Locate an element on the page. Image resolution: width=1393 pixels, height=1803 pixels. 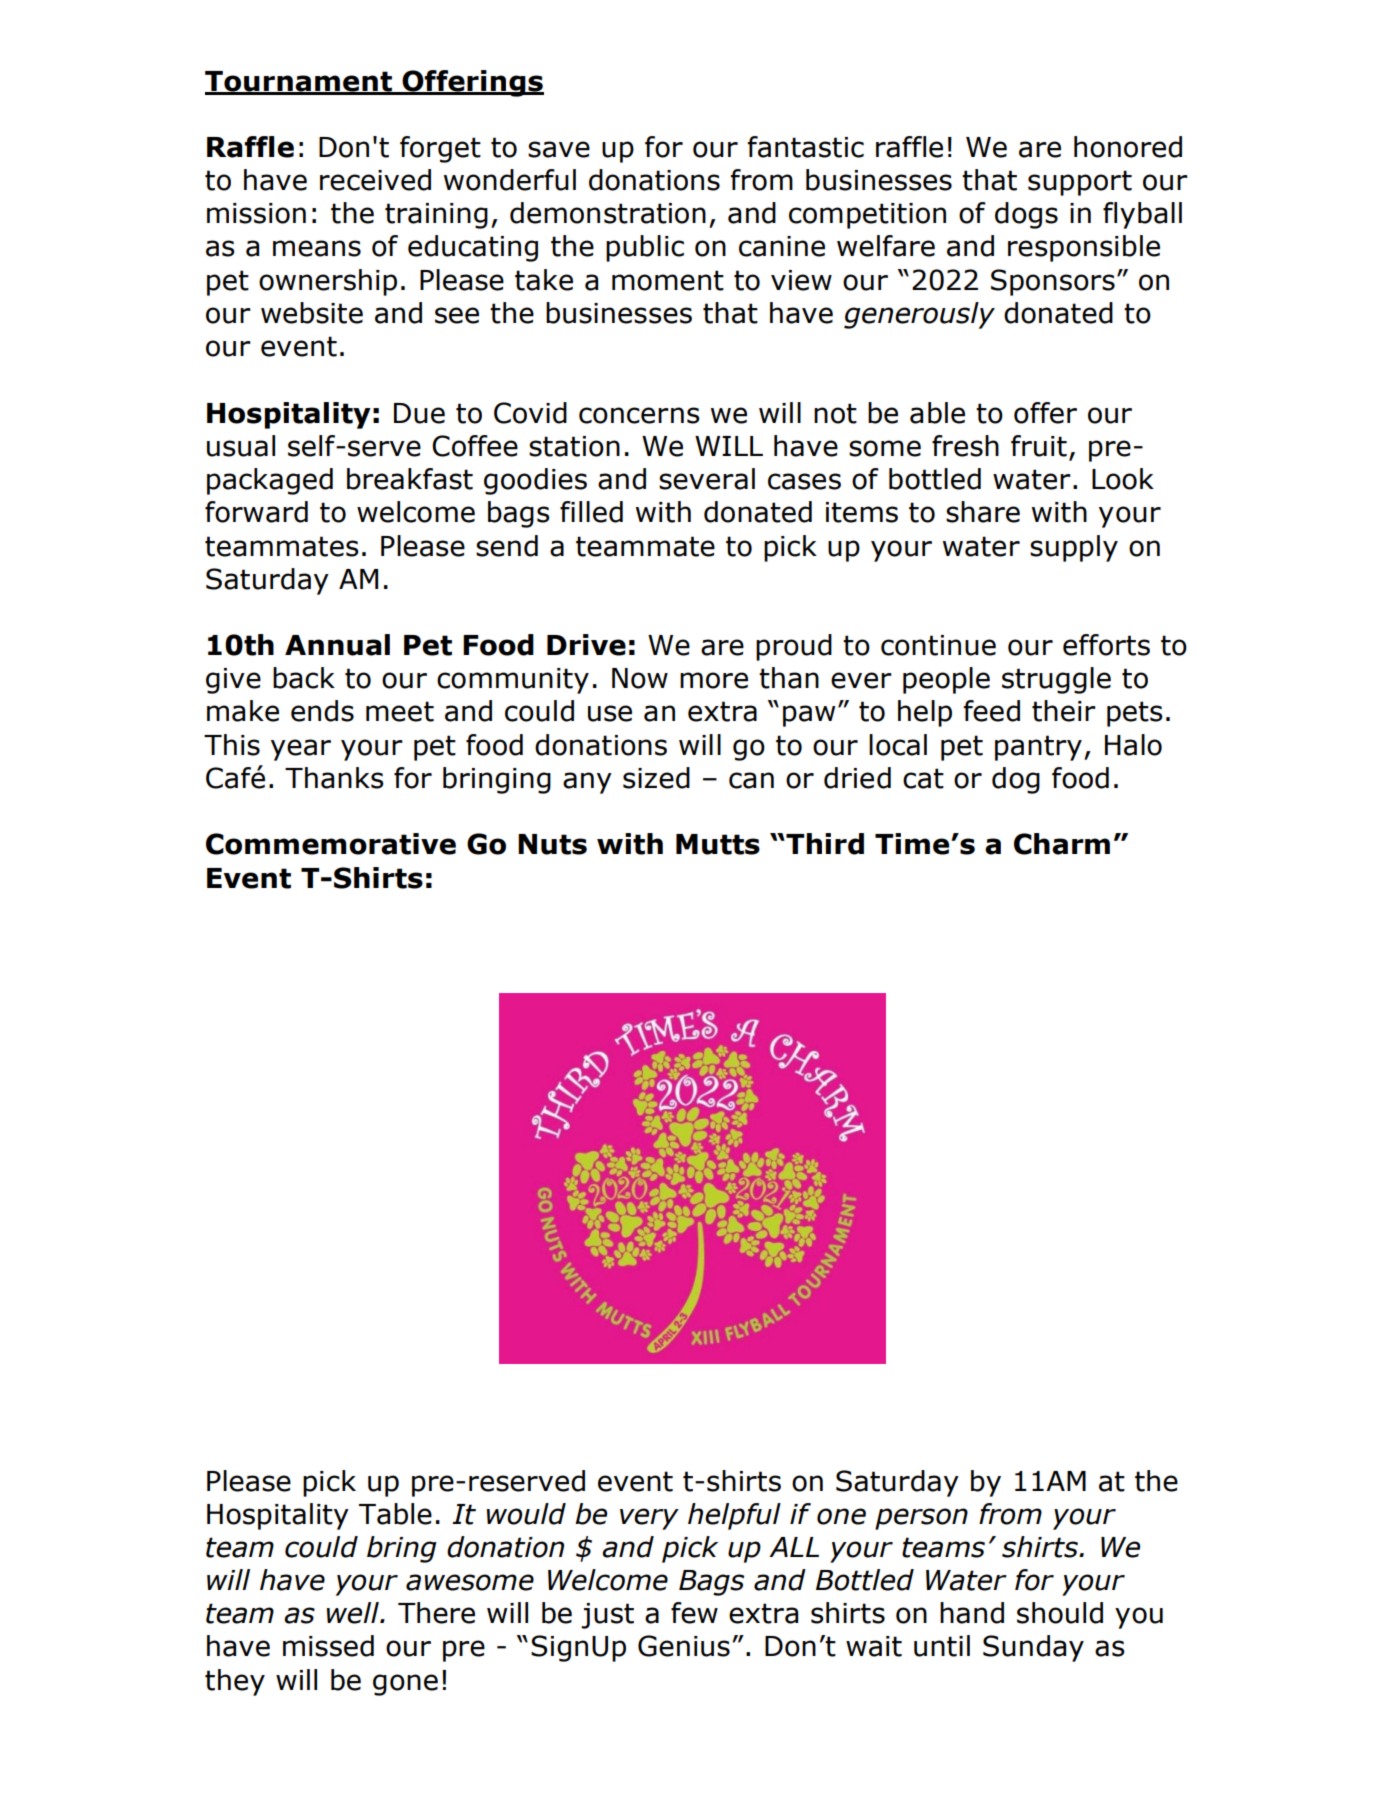
filled is located at coordinates (591, 512).
